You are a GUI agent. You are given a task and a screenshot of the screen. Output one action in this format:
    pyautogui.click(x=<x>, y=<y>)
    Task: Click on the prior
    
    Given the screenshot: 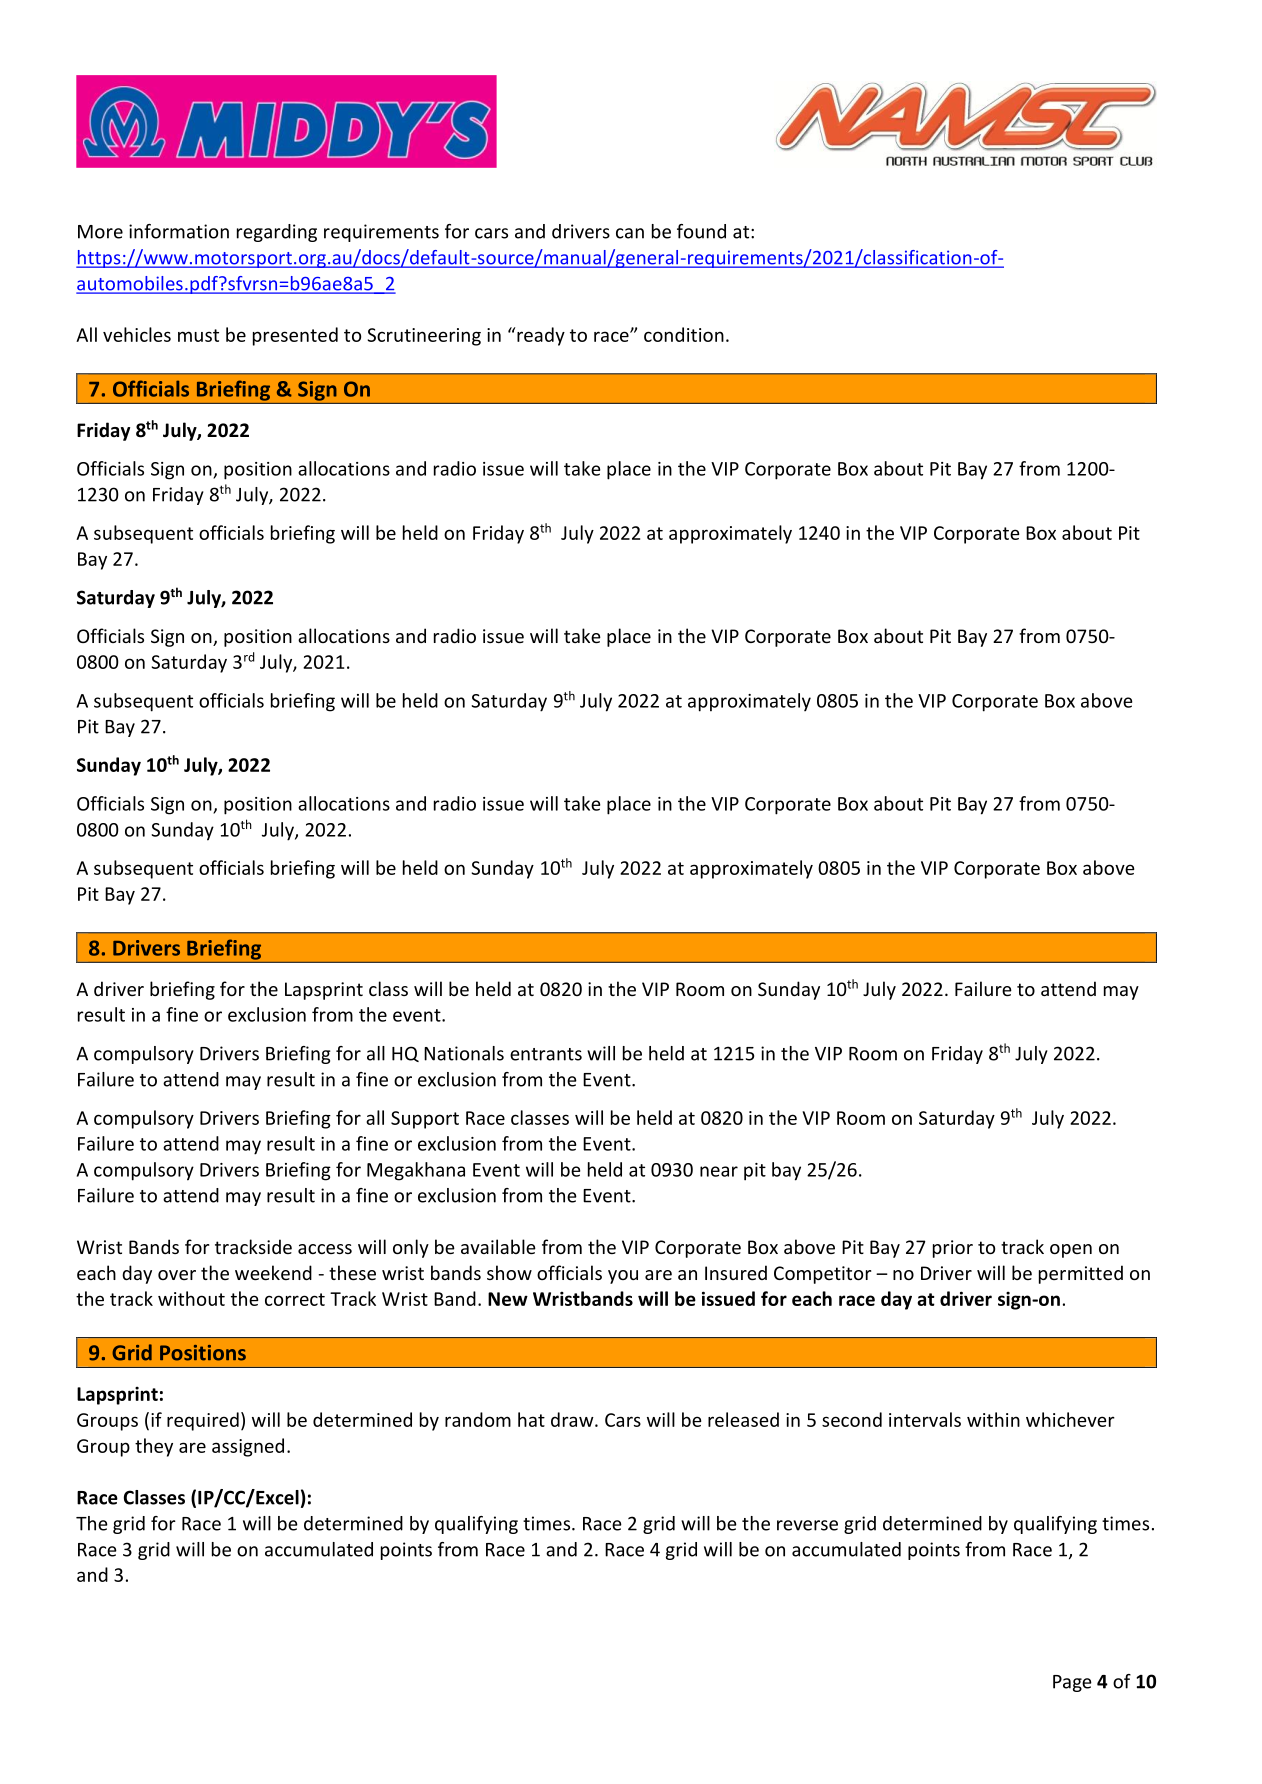 What is the action you would take?
    pyautogui.click(x=953, y=1249)
